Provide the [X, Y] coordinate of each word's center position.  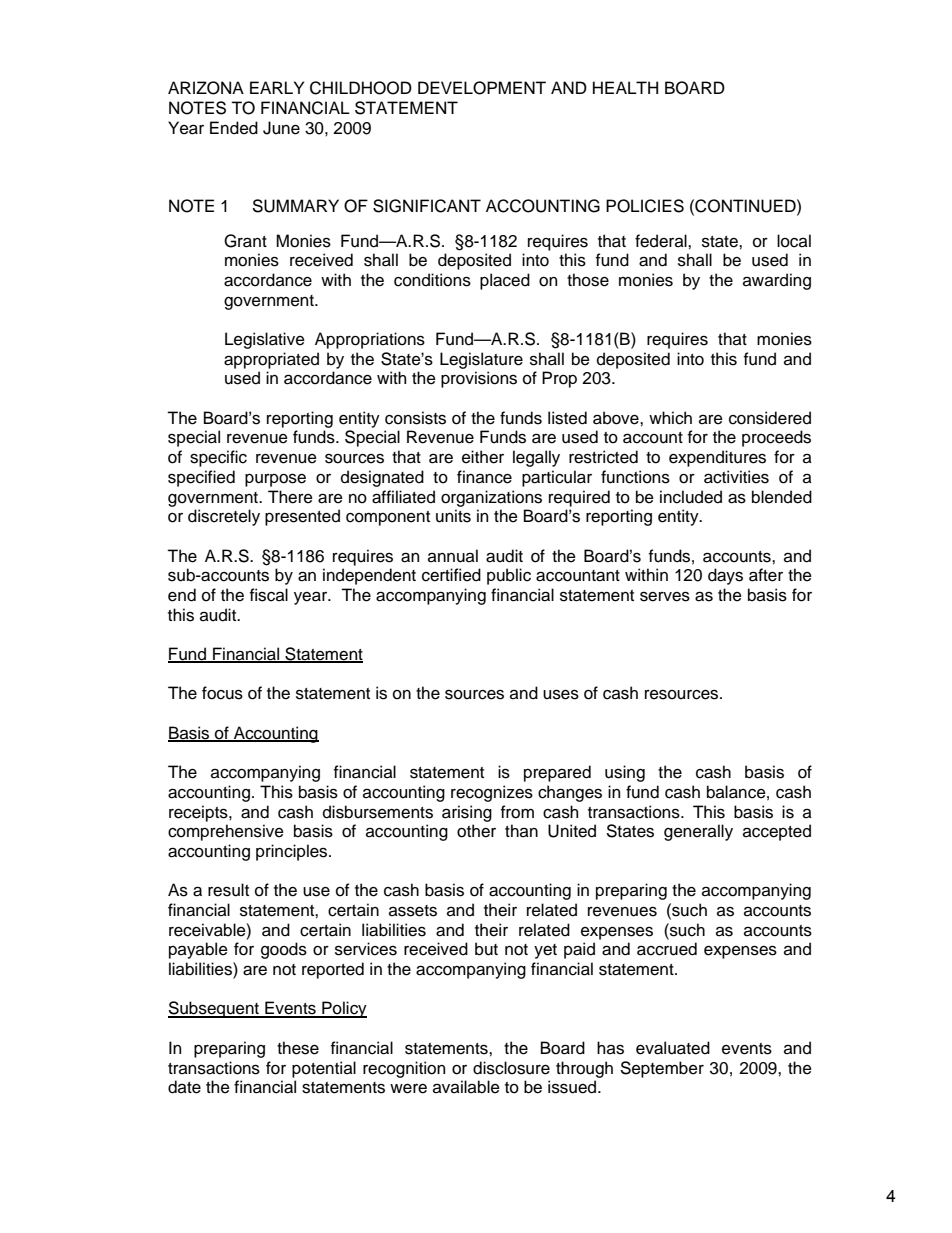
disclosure [511, 1068]
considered [770, 418]
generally [698, 832]
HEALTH [625, 87]
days [725, 576]
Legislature [481, 360]
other [476, 831]
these [298, 1048]
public [509, 576]
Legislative [265, 340]
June [281, 128]
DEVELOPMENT [482, 88]
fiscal [269, 595]
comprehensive [226, 832]
